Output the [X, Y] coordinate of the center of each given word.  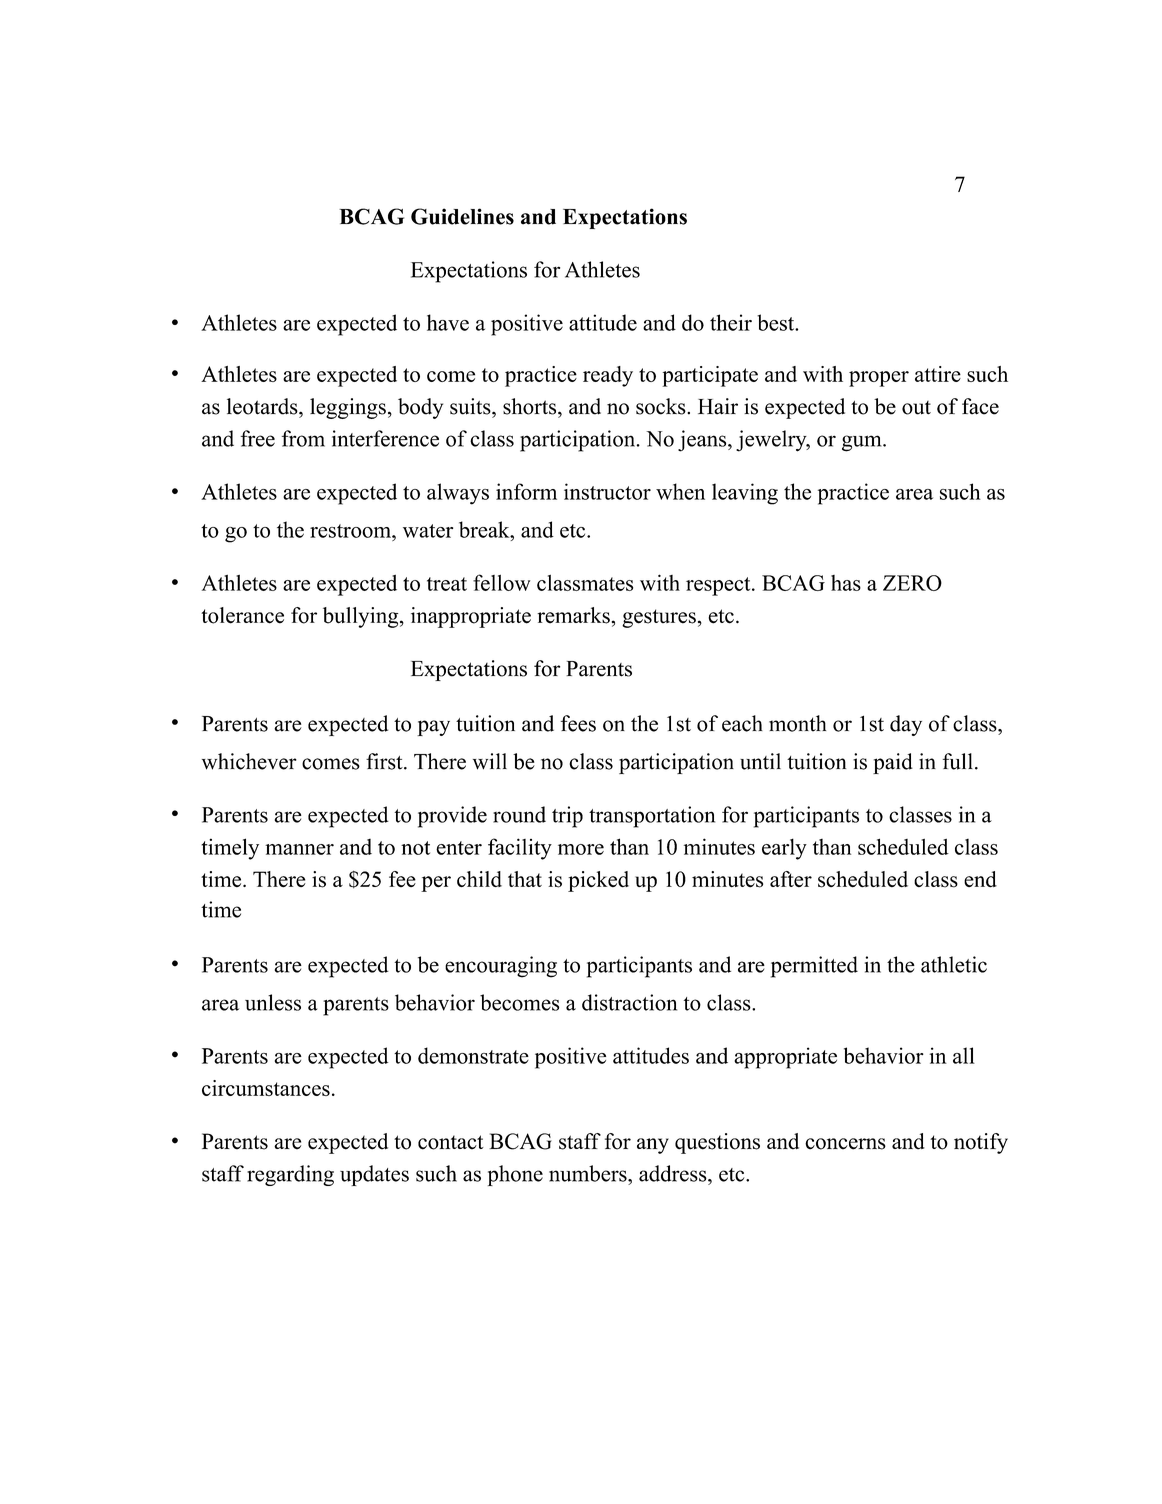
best [777, 322]
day [906, 725]
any [653, 1146]
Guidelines [462, 216]
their [731, 322]
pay [433, 728]
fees [578, 723]
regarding [290, 1175]
